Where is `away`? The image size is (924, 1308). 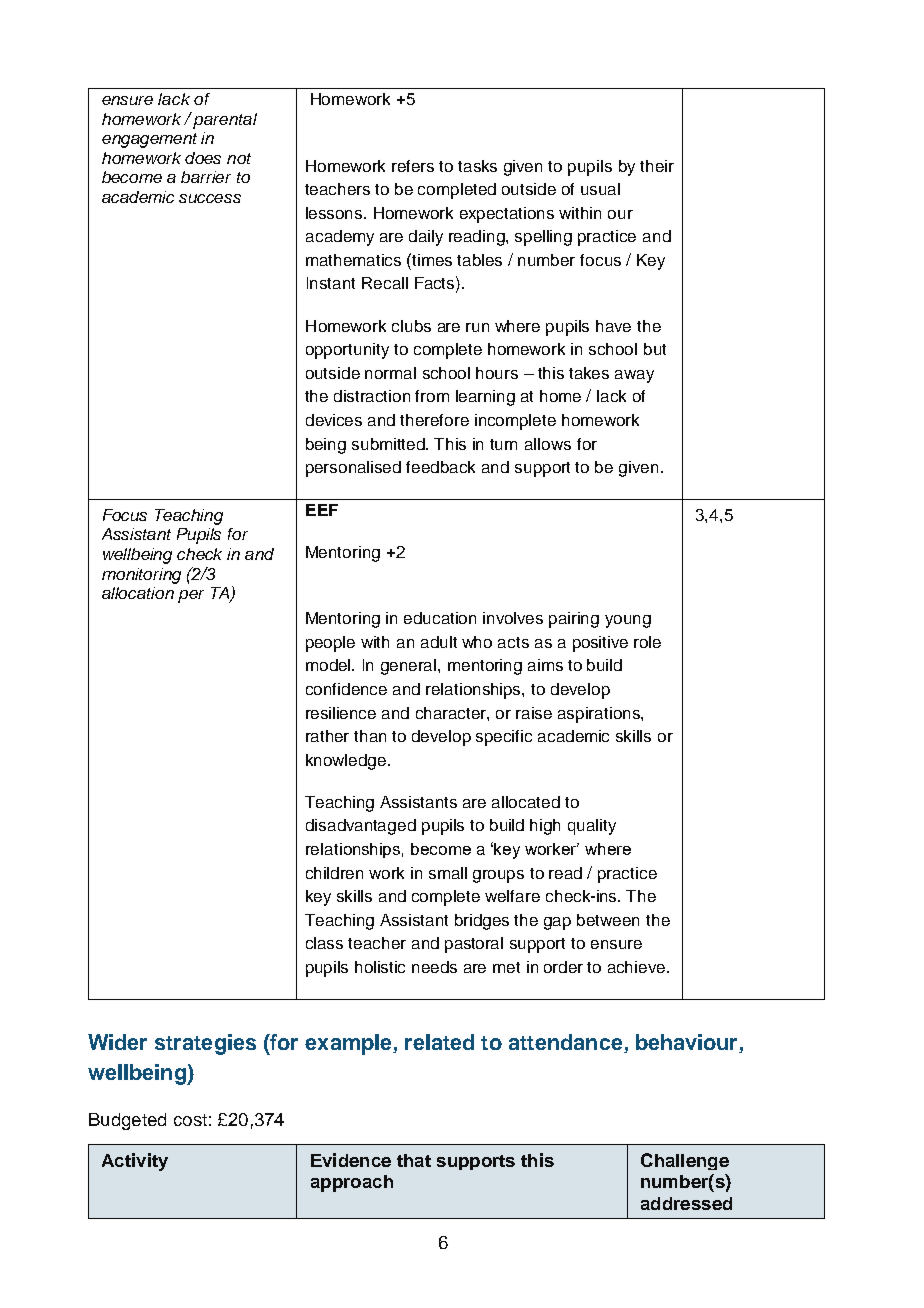 away is located at coordinates (634, 376).
